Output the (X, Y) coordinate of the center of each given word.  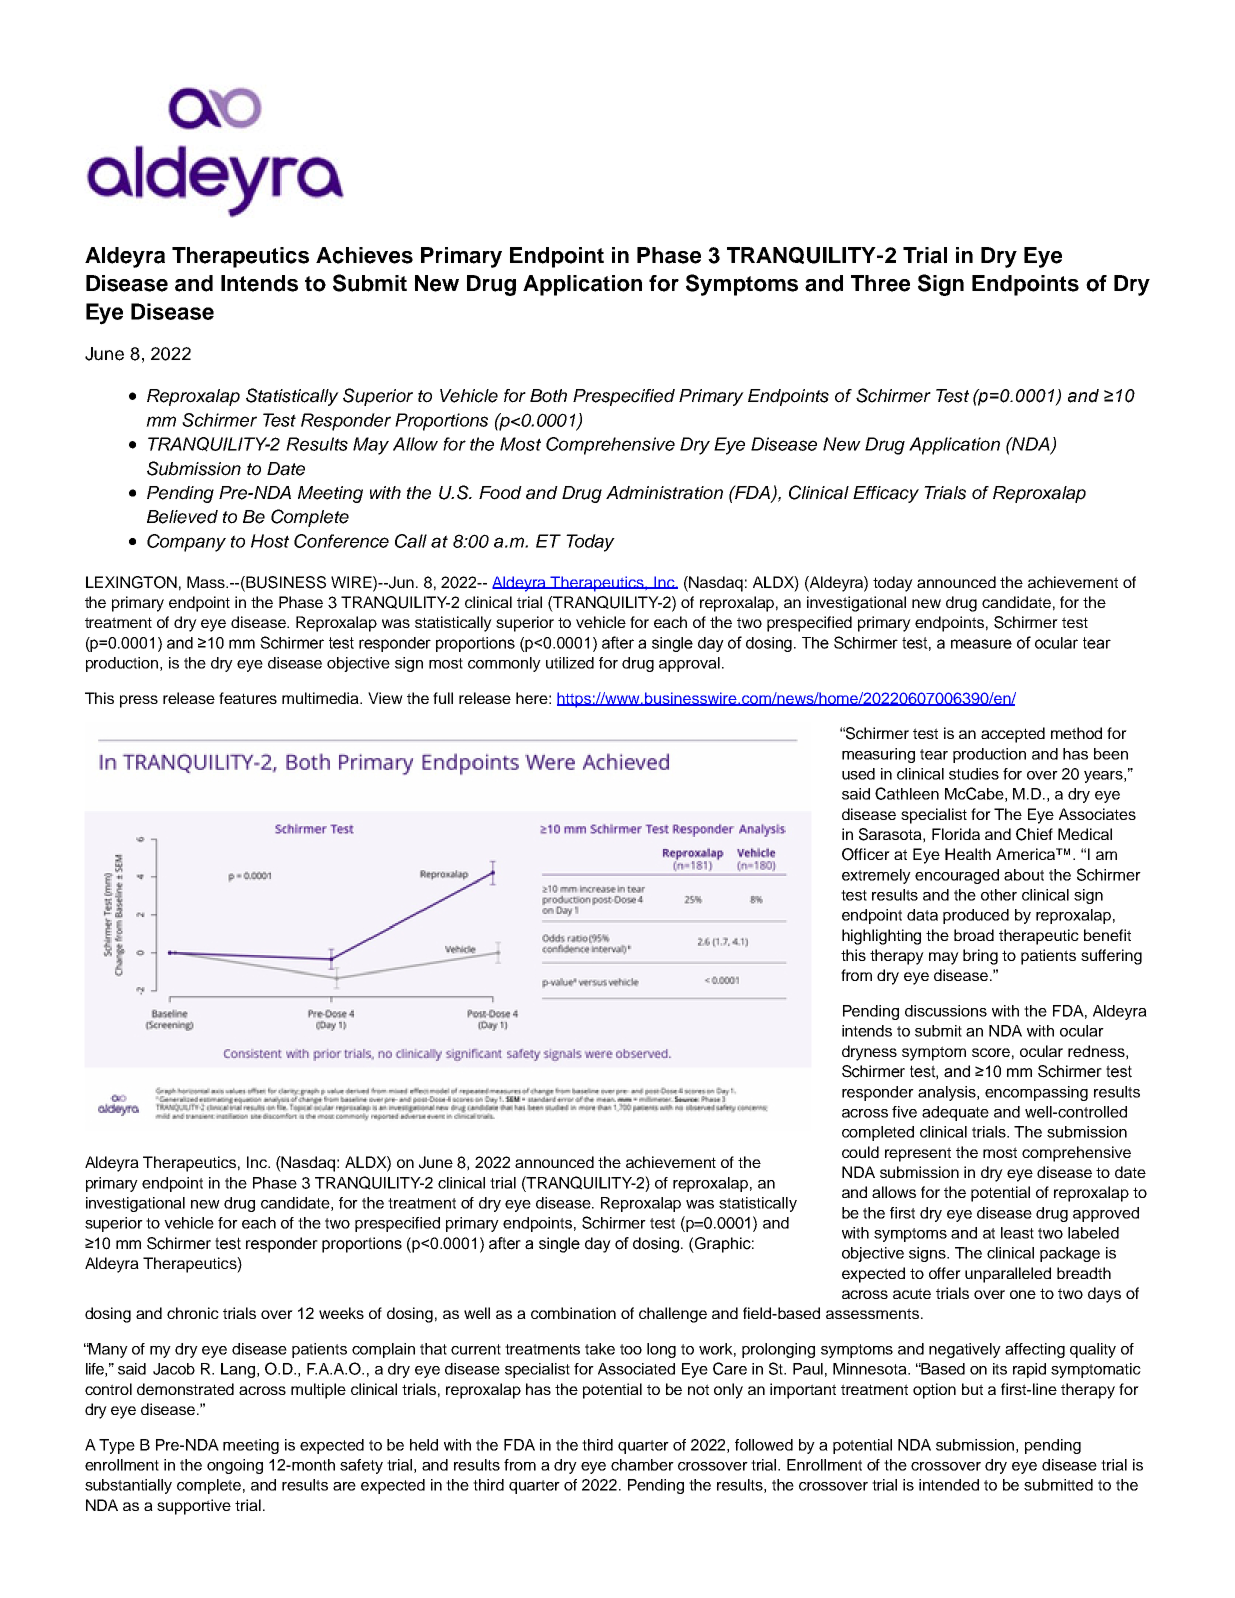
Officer (866, 854)
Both (548, 396)
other (999, 895)
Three (880, 283)
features (248, 698)
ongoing (235, 1466)
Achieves (364, 255)
